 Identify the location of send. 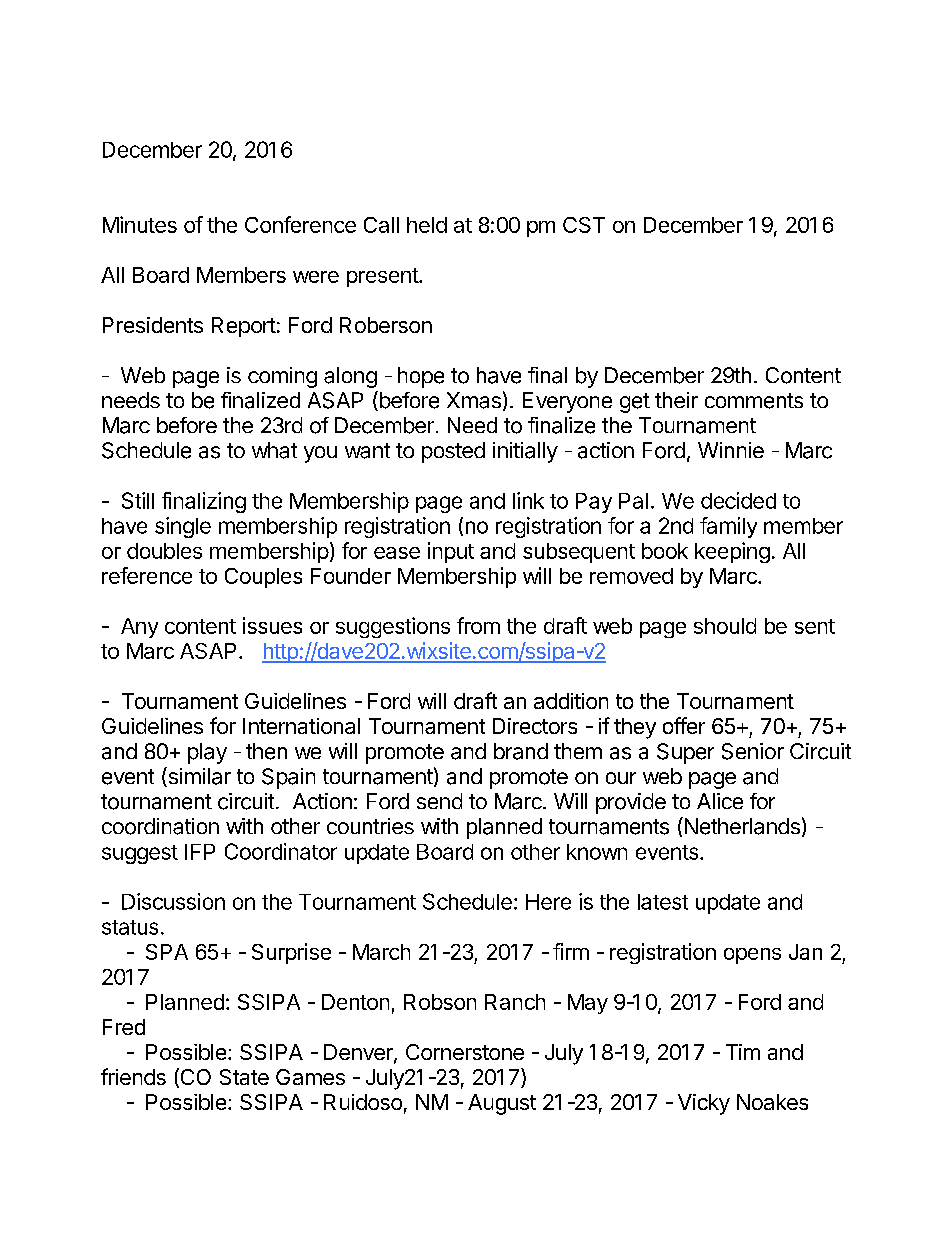
(439, 801).
